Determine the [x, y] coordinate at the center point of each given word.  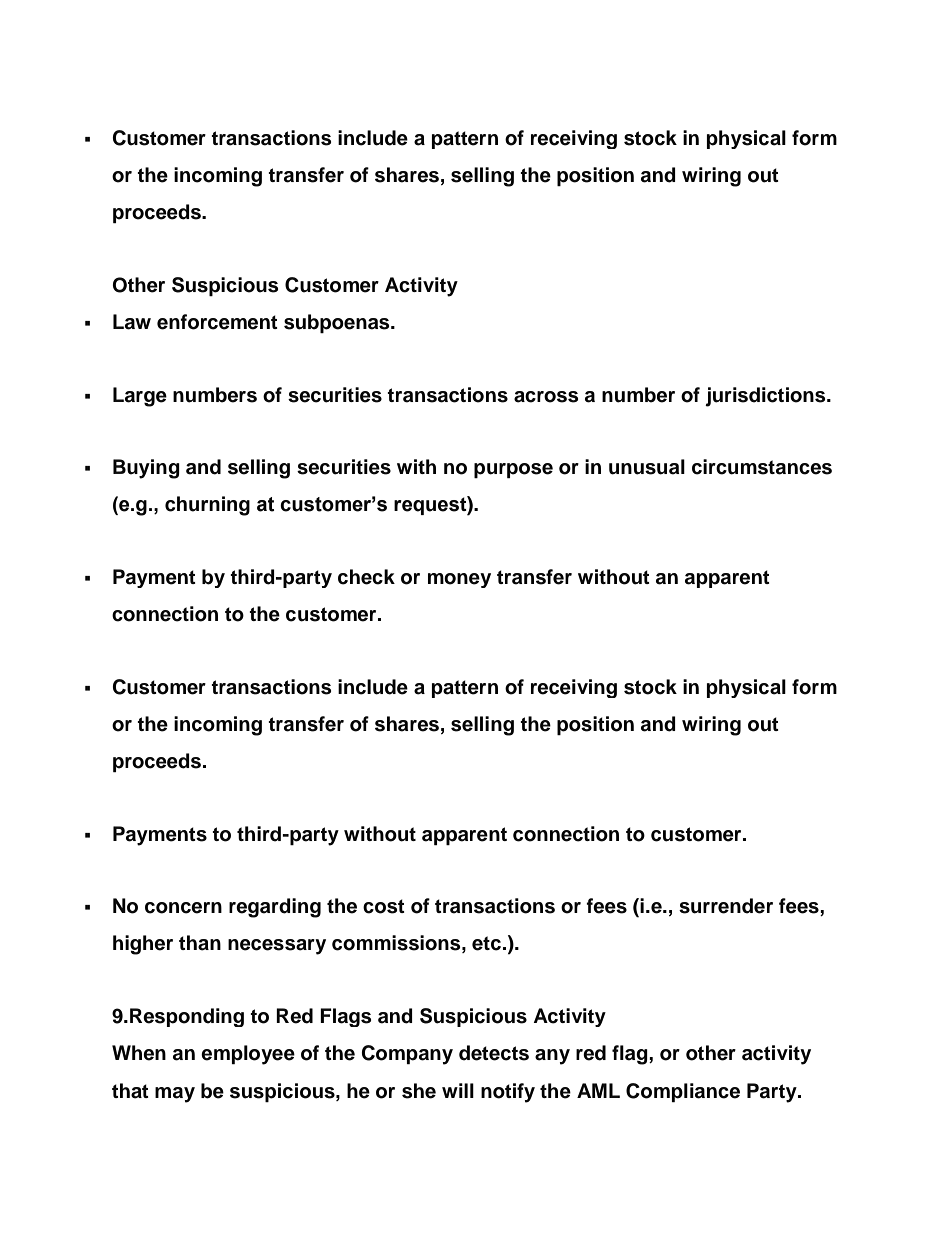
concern [183, 908]
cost [384, 906]
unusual [647, 467]
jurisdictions [766, 397]
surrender [726, 906]
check [366, 577]
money [459, 580]
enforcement [217, 322]
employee [248, 1055]
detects [494, 1053]
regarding [275, 908]
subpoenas [338, 323]
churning [207, 506]
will [458, 1090]
